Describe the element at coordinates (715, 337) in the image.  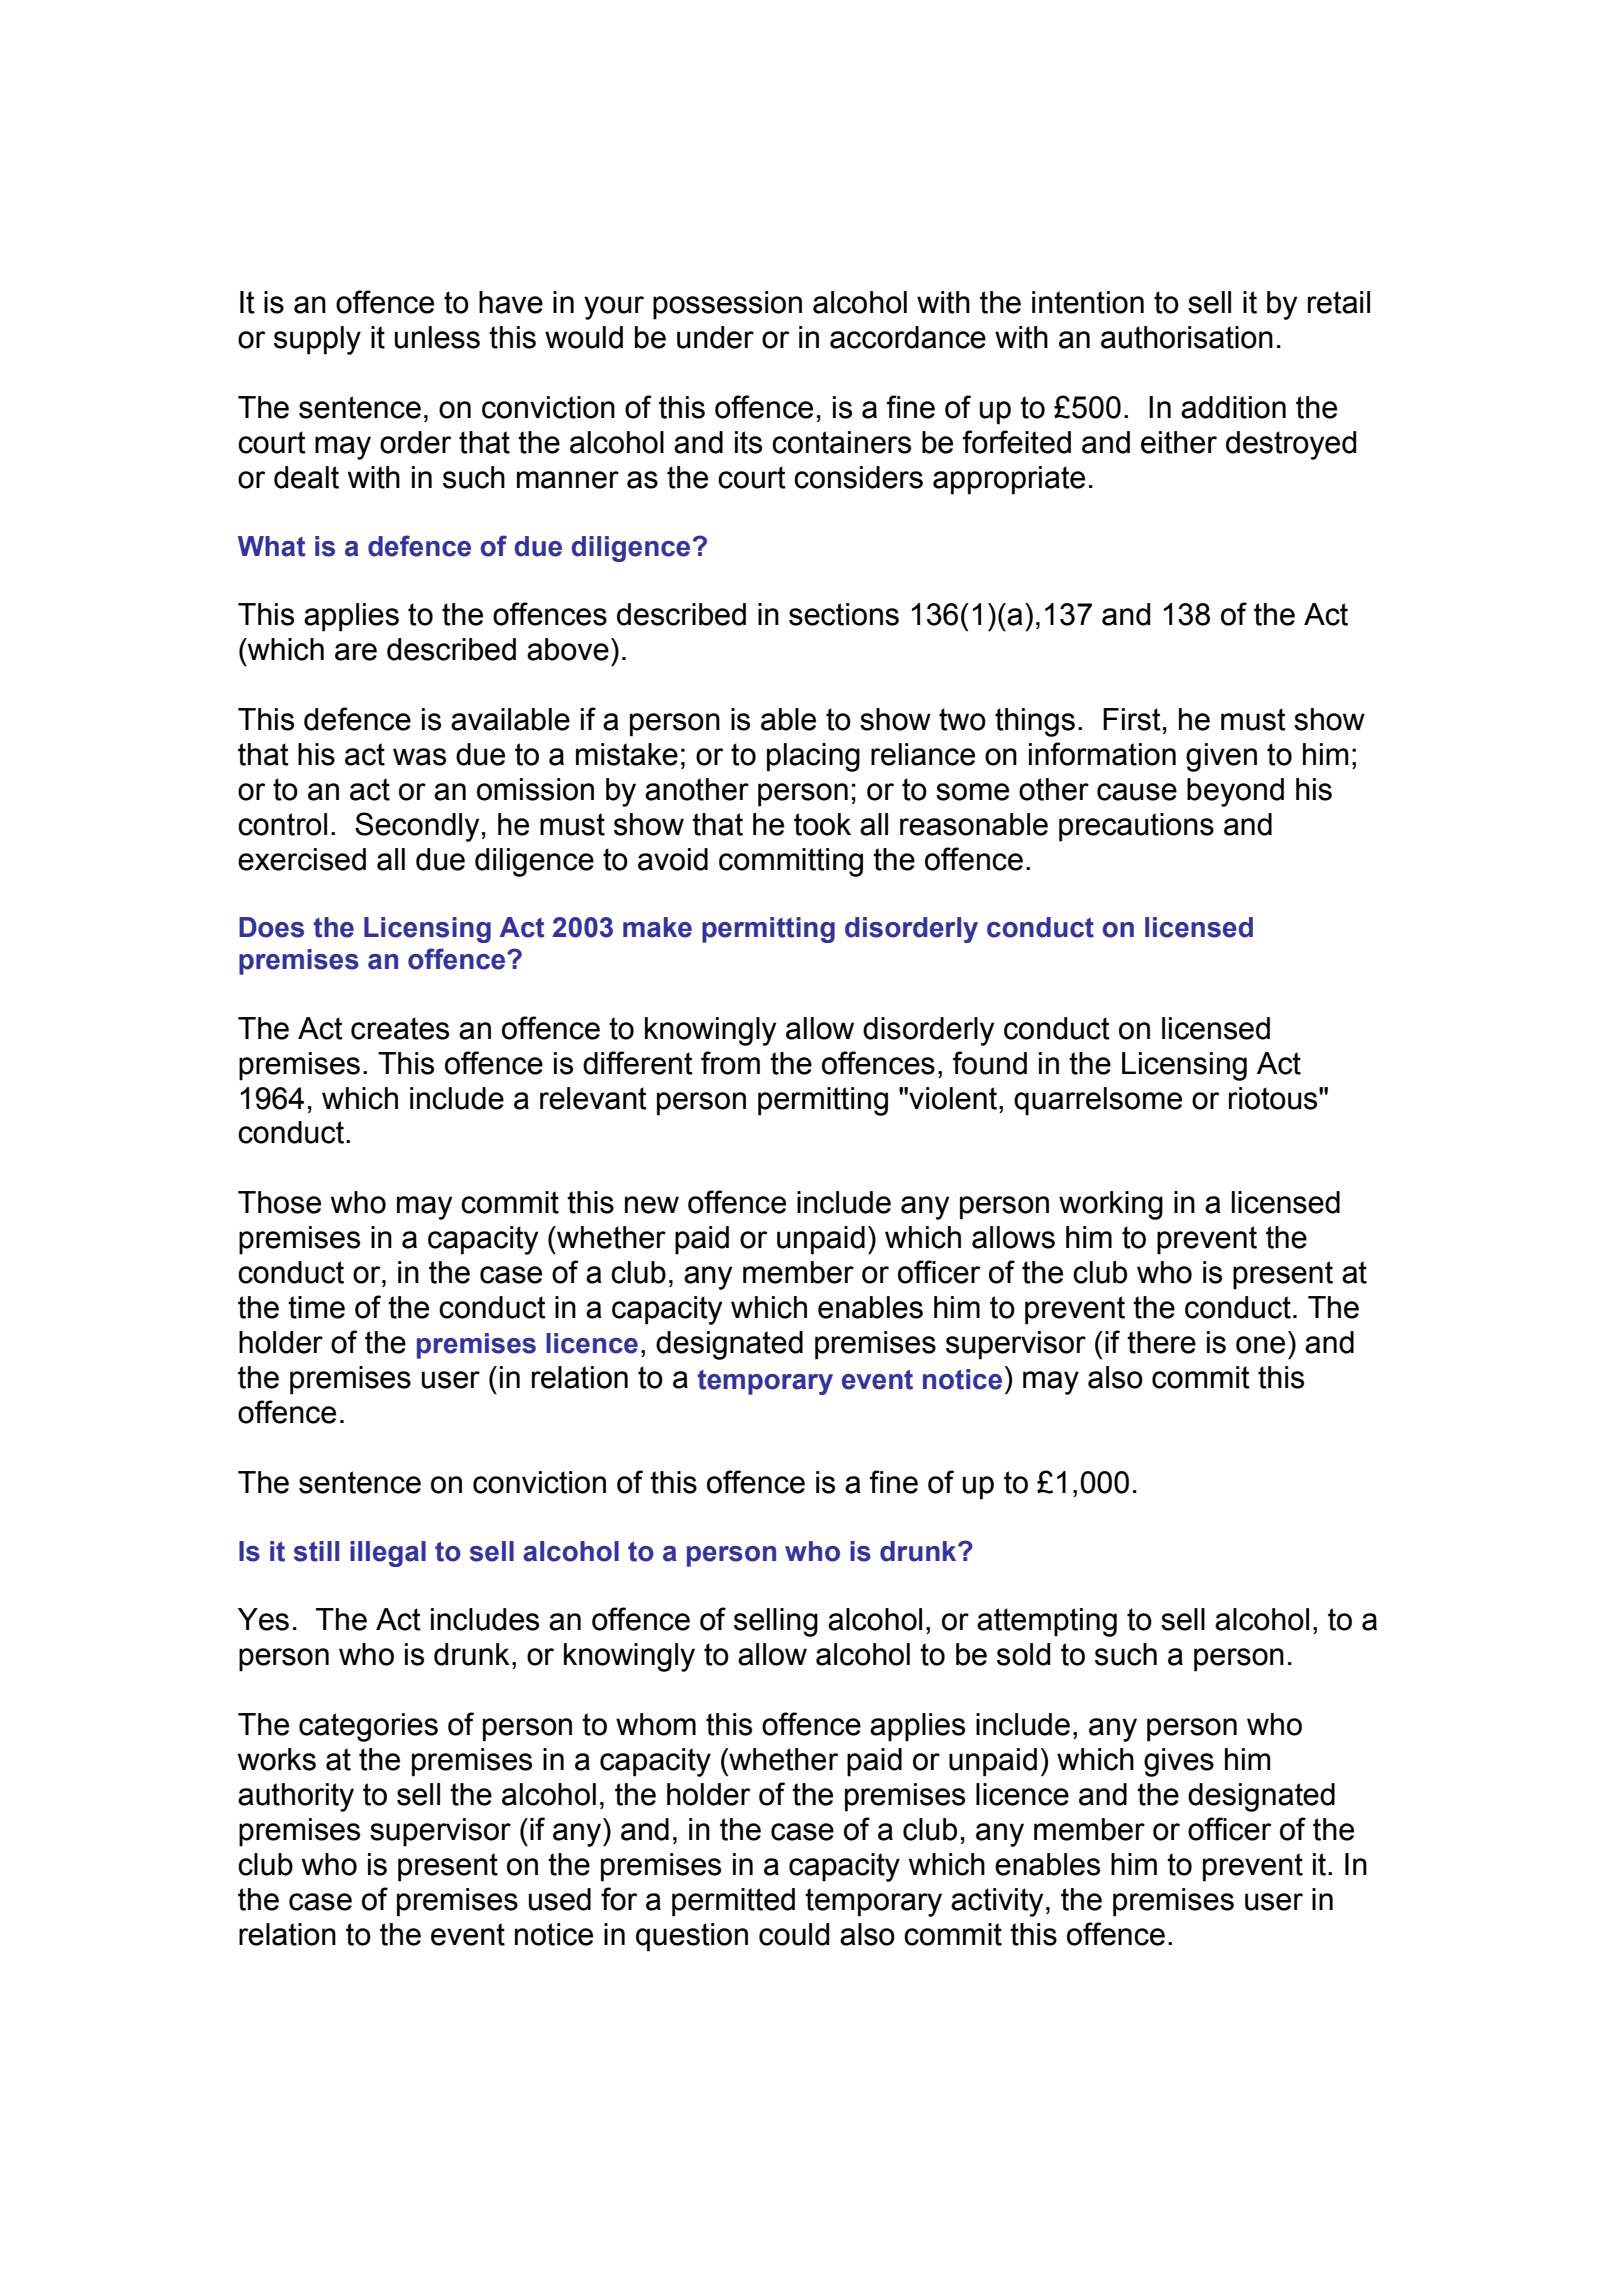
I see `under` at that location.
